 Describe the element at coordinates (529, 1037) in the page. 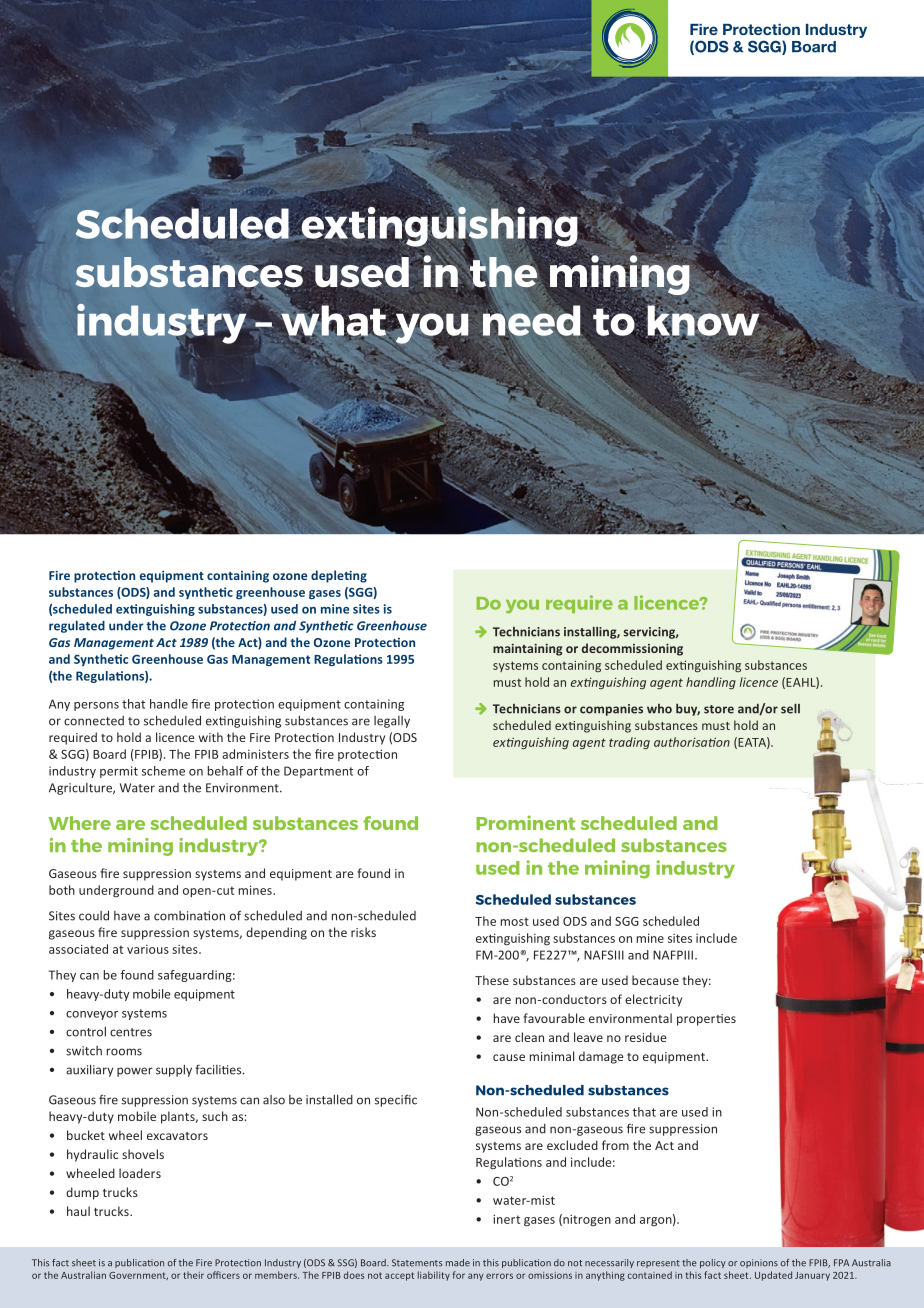

I see `clean` at that location.
